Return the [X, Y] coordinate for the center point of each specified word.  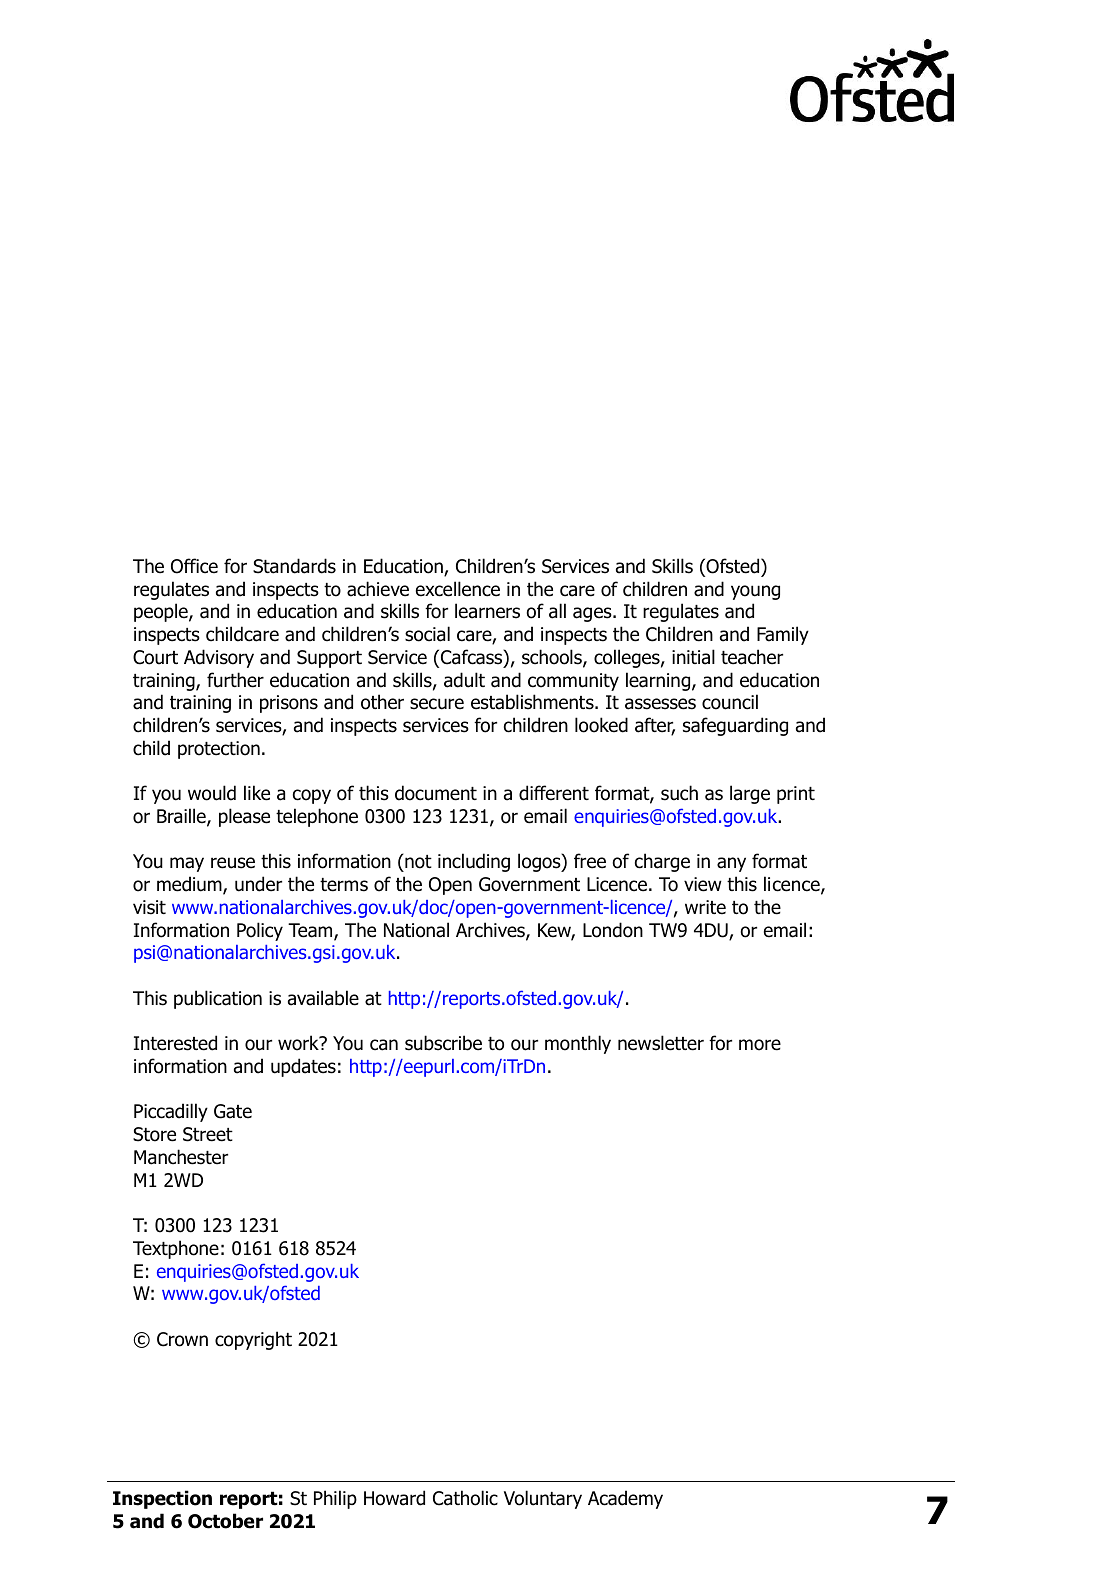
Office [194, 566]
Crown [182, 1339]
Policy [260, 931]
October [225, 1521]
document [436, 793]
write [705, 907]
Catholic [465, 1498]
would [212, 793]
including [474, 862]
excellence [458, 589]
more [760, 1045]
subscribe [443, 1043]
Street [208, 1134]
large [750, 794]
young [755, 592]
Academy [625, 1499]
